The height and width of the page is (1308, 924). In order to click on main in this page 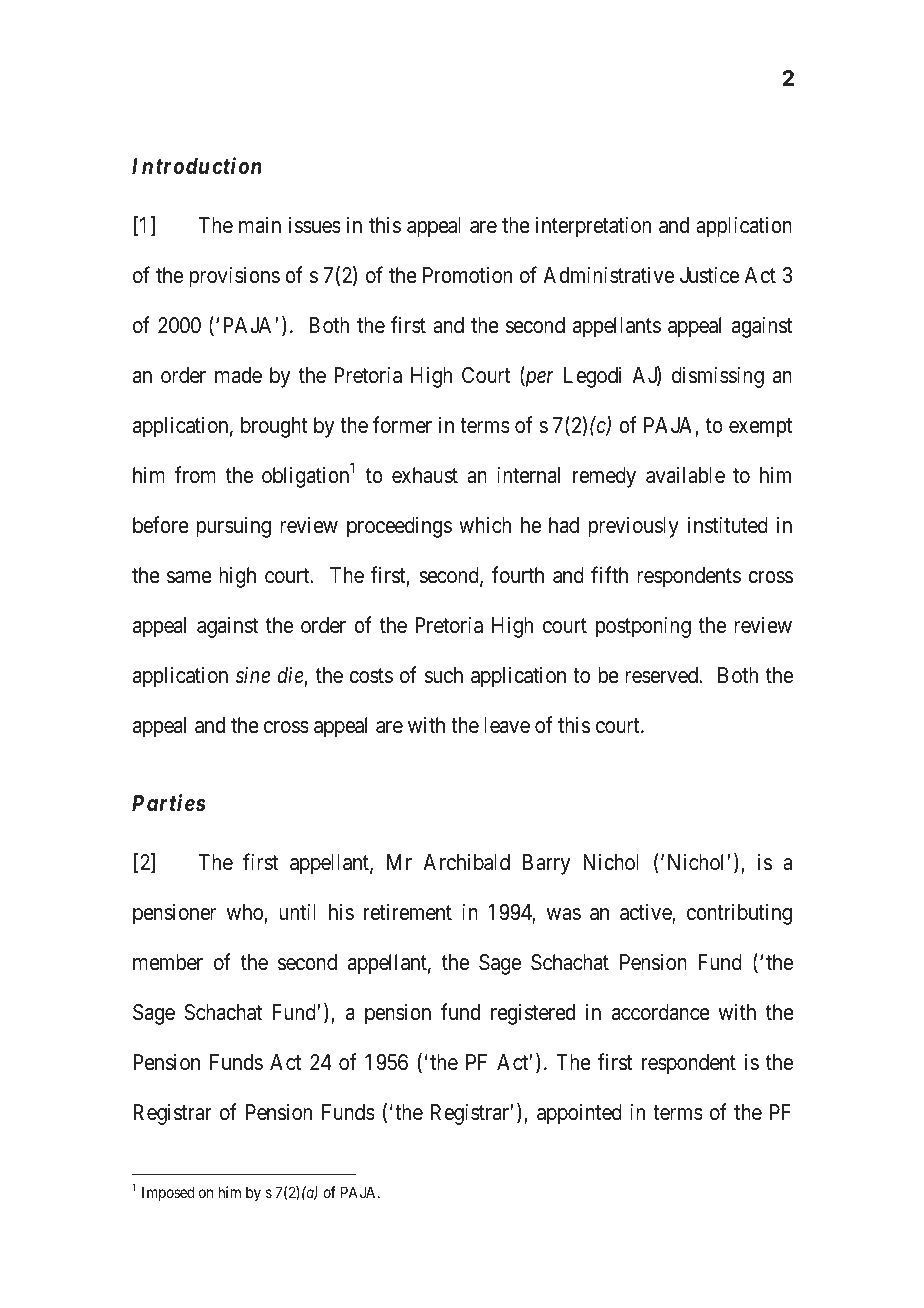, I will do `click(260, 225)`.
